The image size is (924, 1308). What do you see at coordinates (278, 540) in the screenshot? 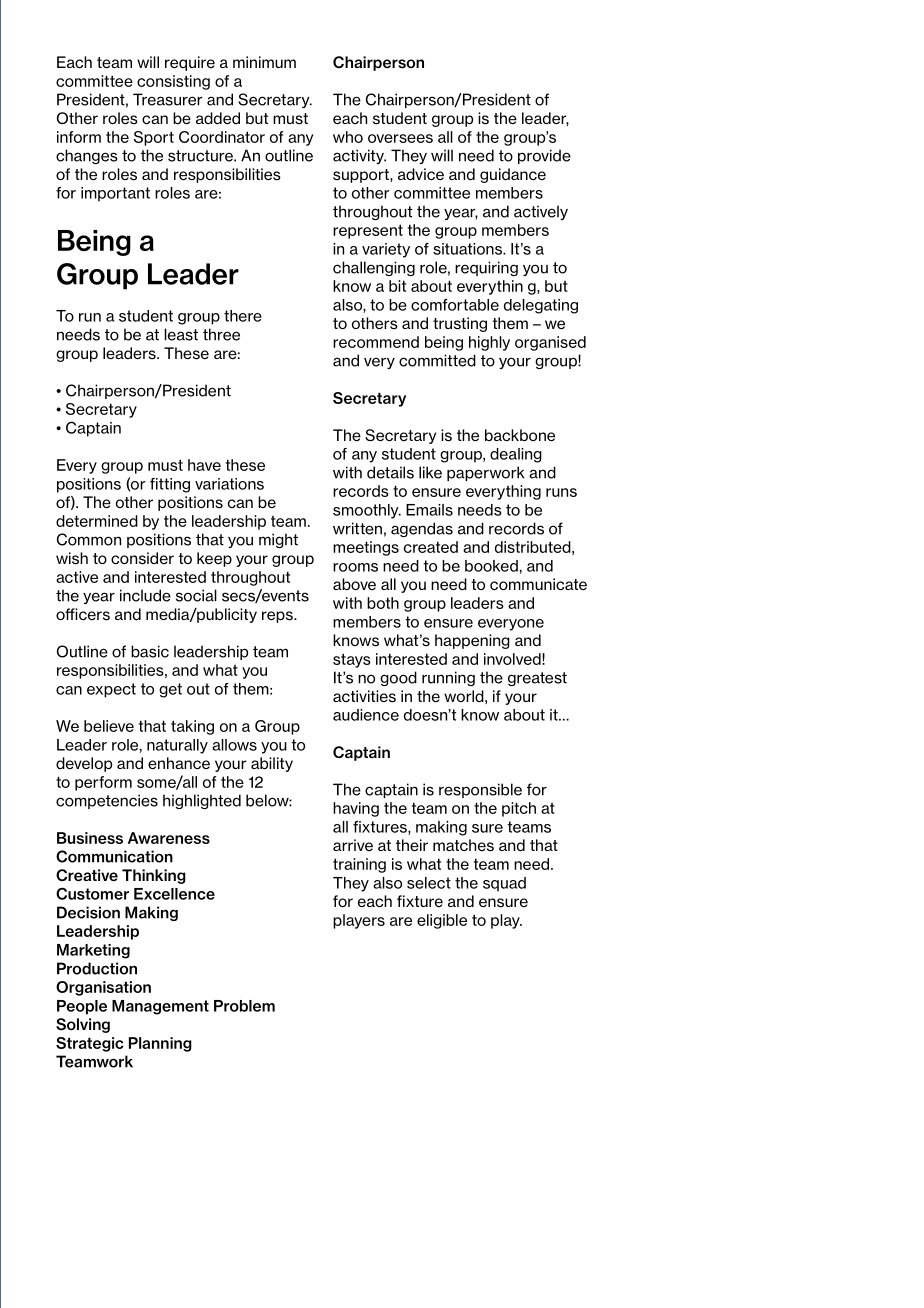
I see `might` at bounding box center [278, 540].
